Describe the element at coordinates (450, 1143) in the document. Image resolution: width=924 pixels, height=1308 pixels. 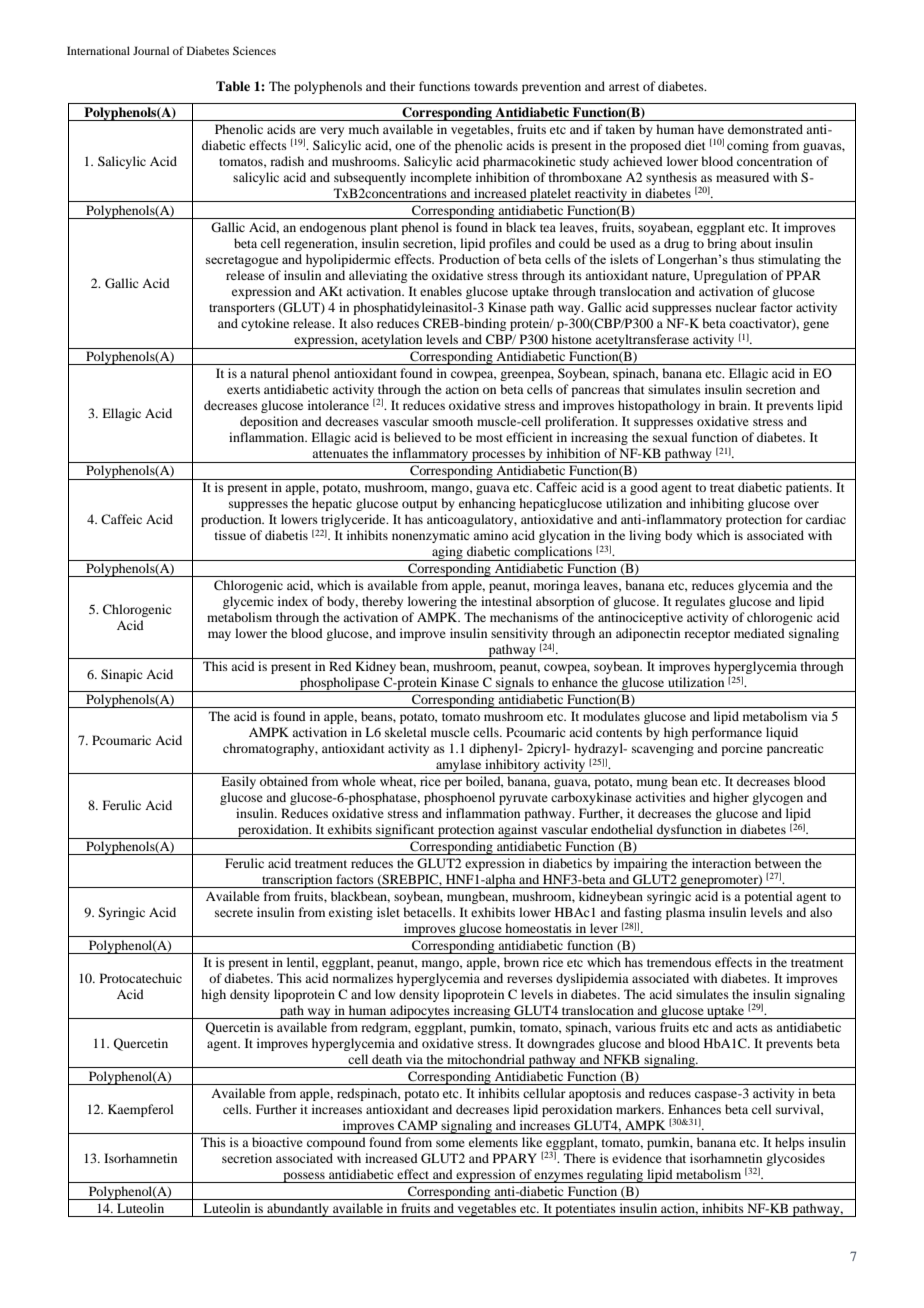
I see `some` at that location.
